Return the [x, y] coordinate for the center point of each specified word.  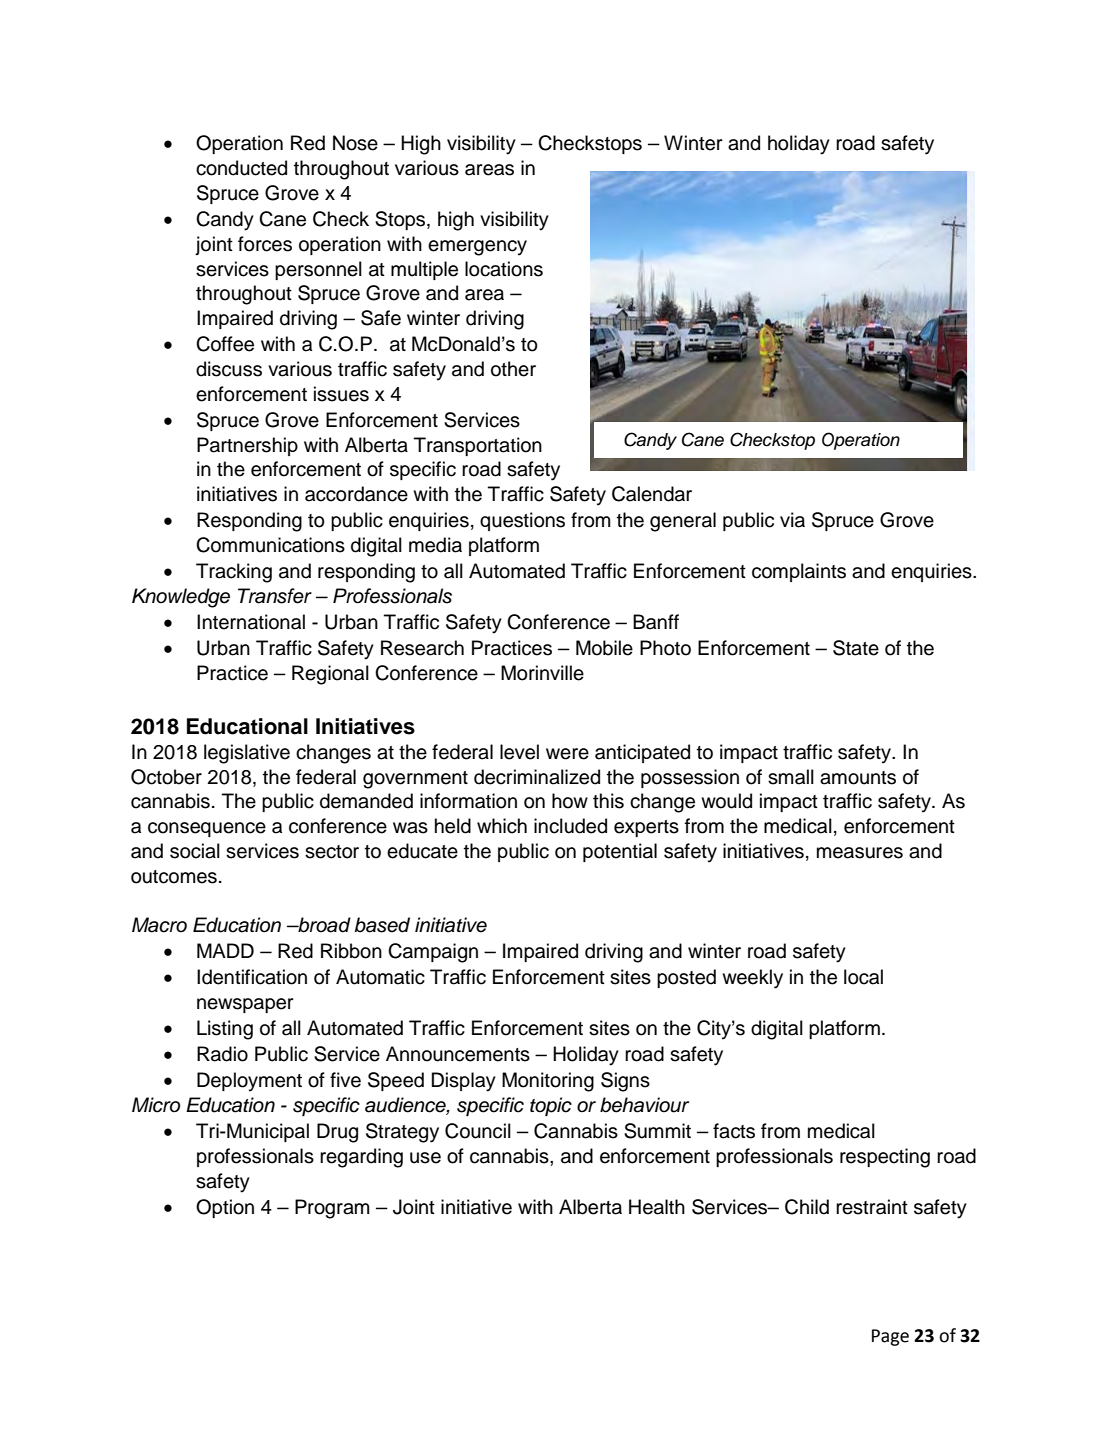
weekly [752, 979]
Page [890, 1337]
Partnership [247, 446]
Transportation [478, 446]
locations [504, 269]
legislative [247, 754]
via [792, 520]
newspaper [245, 1005]
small [791, 777]
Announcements [458, 1054]
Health [657, 1207]
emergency [477, 248]
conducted [241, 168]
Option [225, 1208]
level [519, 752]
